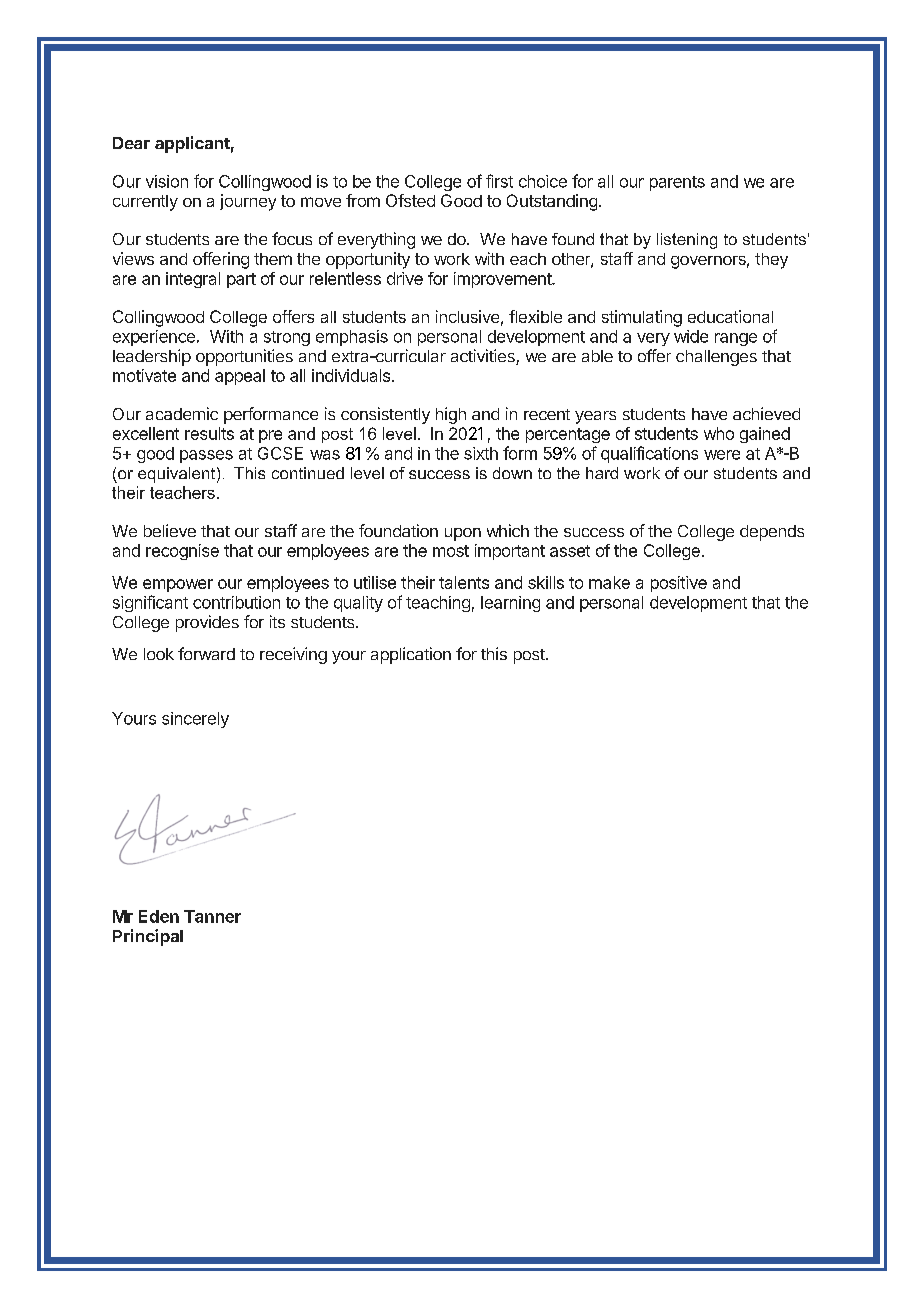  Describe the element at coordinates (499, 181) in the screenshot. I see `first` at that location.
